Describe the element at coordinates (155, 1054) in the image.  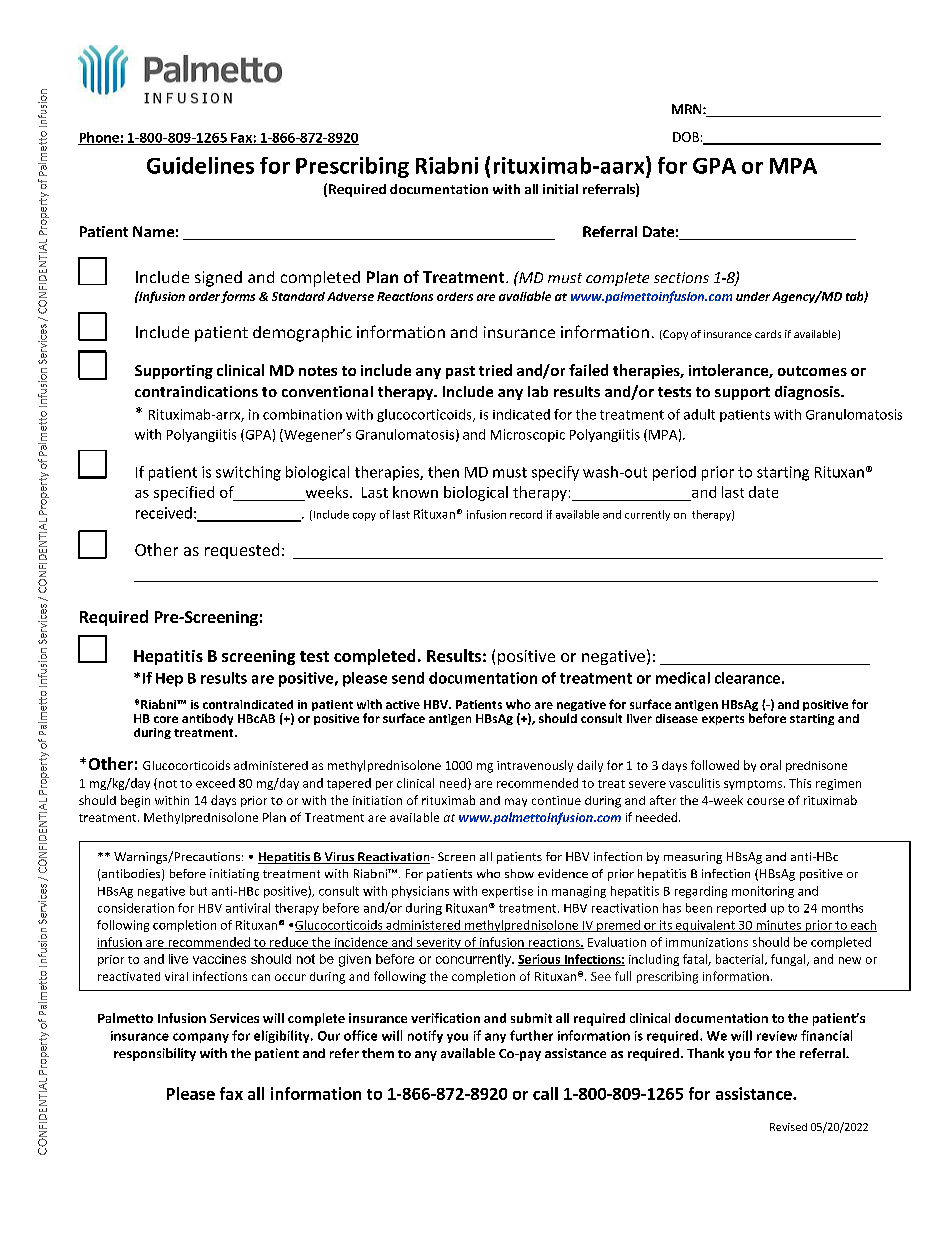
I see `responsibility` at that location.
